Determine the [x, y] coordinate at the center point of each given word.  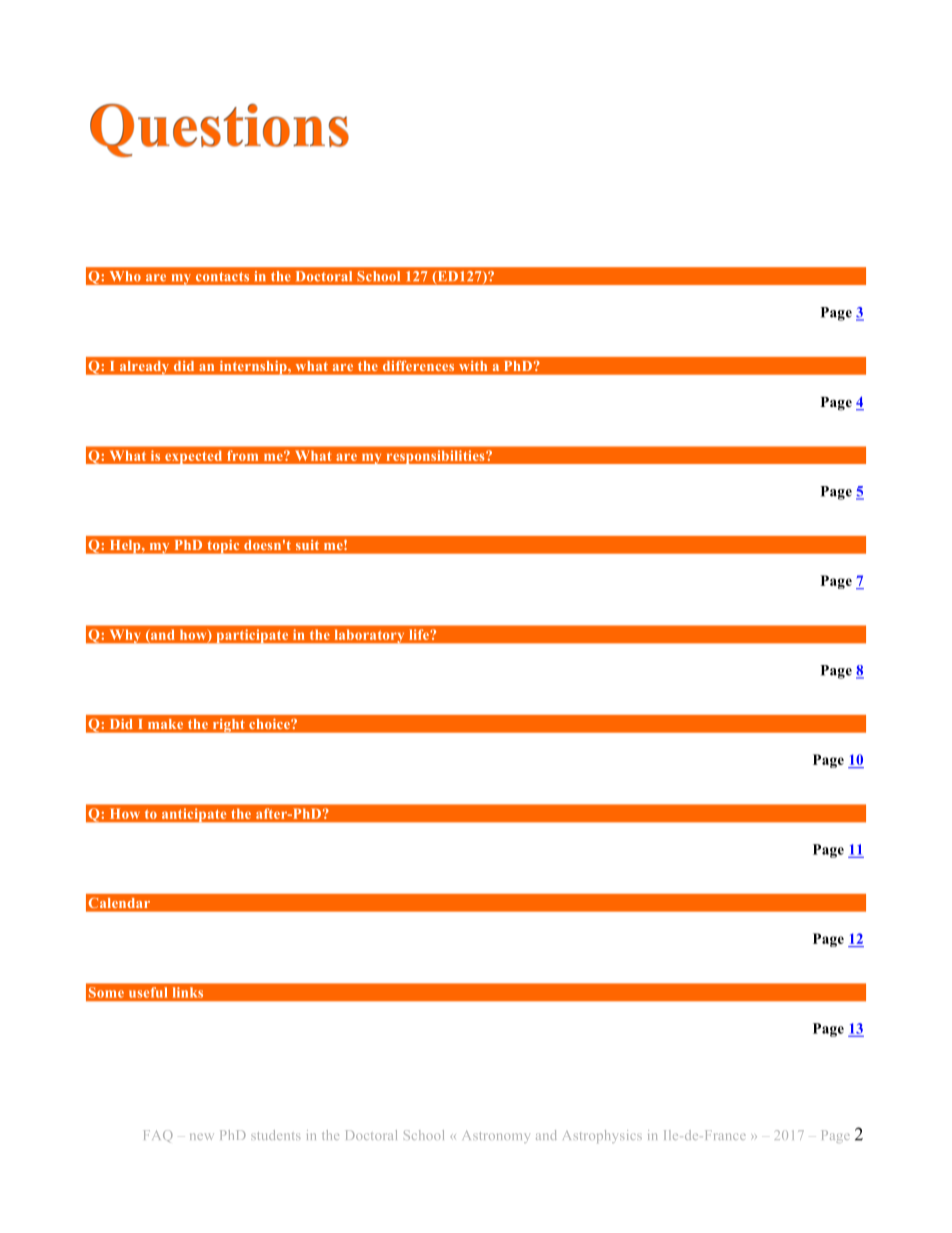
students [275, 1135]
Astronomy [496, 1136]
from [243, 456]
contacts [222, 276]
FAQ [158, 1136]
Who [125, 276]
